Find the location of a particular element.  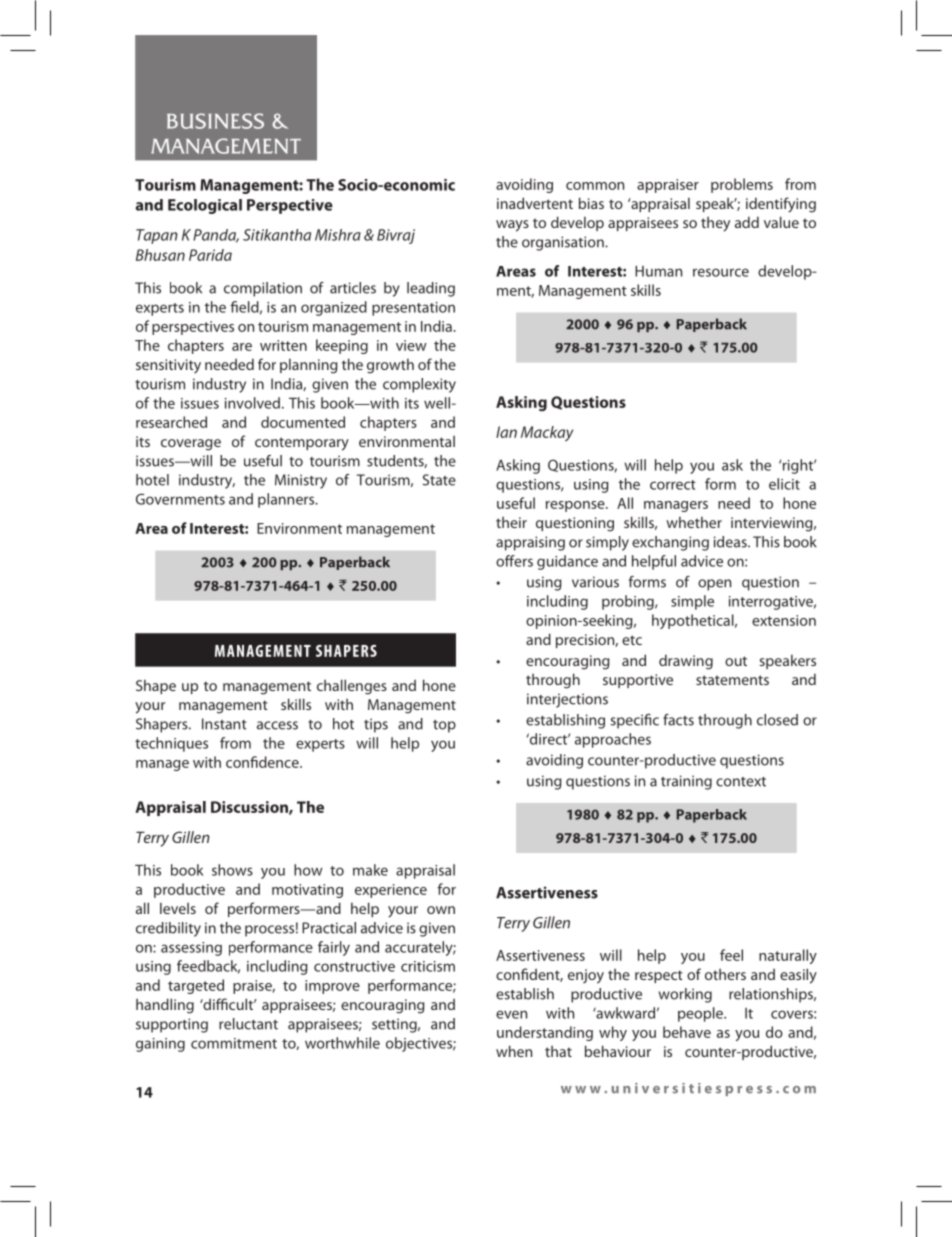

reluctant is located at coordinates (248, 1024).
